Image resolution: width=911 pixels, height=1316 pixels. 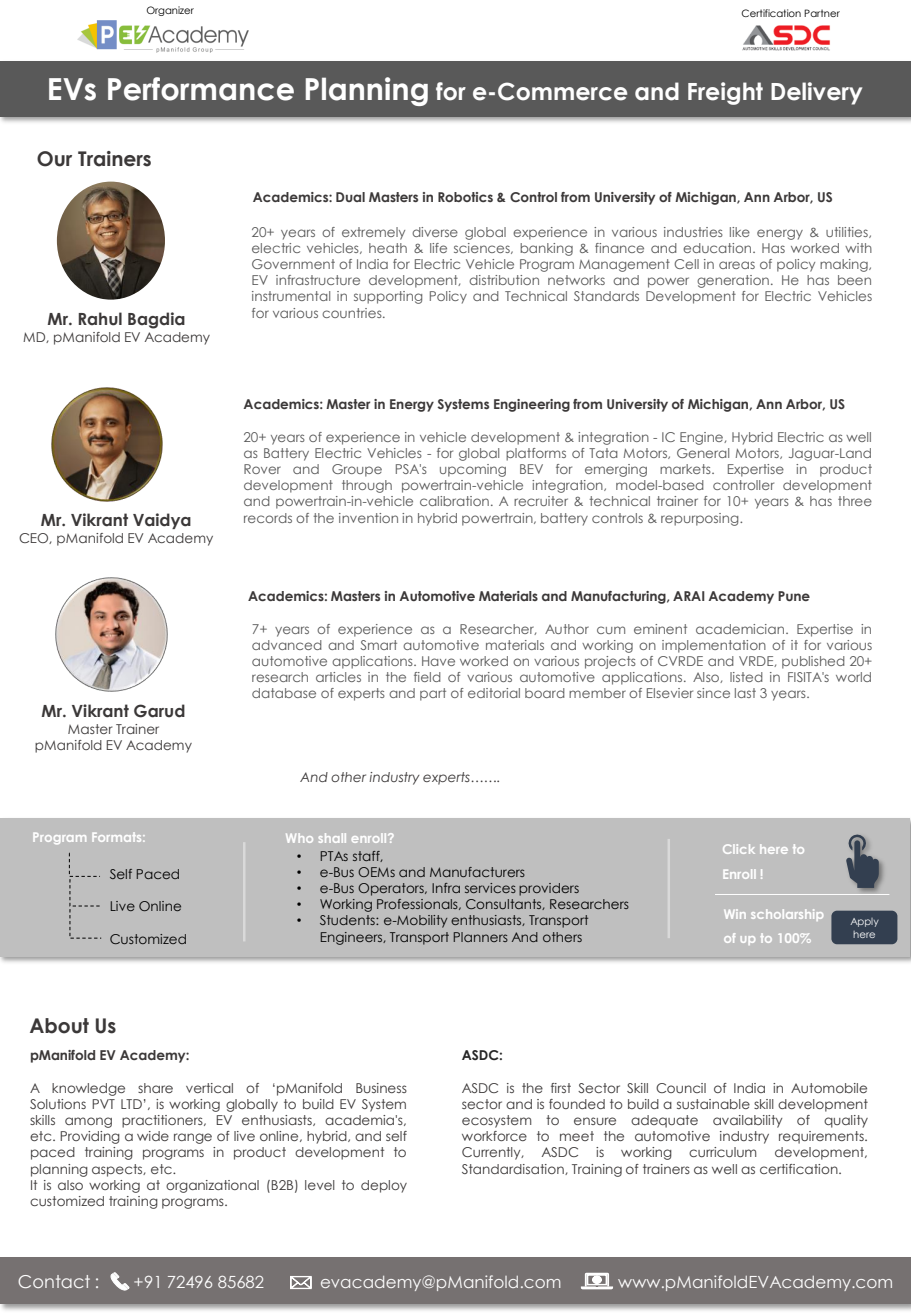 What do you see at coordinates (454, 501) in the screenshot?
I see `calibration` at bounding box center [454, 501].
